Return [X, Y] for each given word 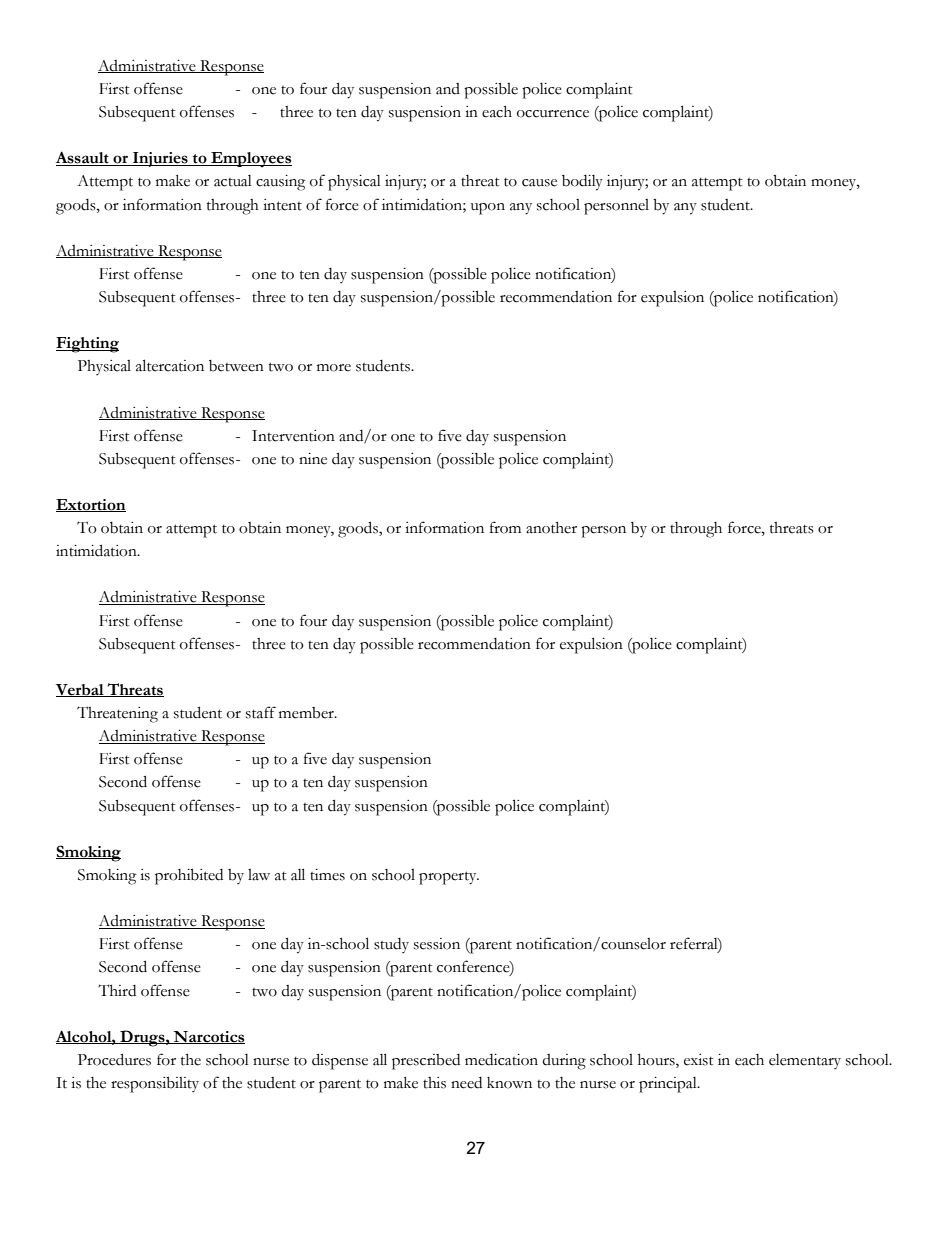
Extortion [91, 505]
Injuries [160, 159]
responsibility [155, 1085]
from [505, 527]
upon [488, 209]
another [551, 528]
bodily [582, 183]
